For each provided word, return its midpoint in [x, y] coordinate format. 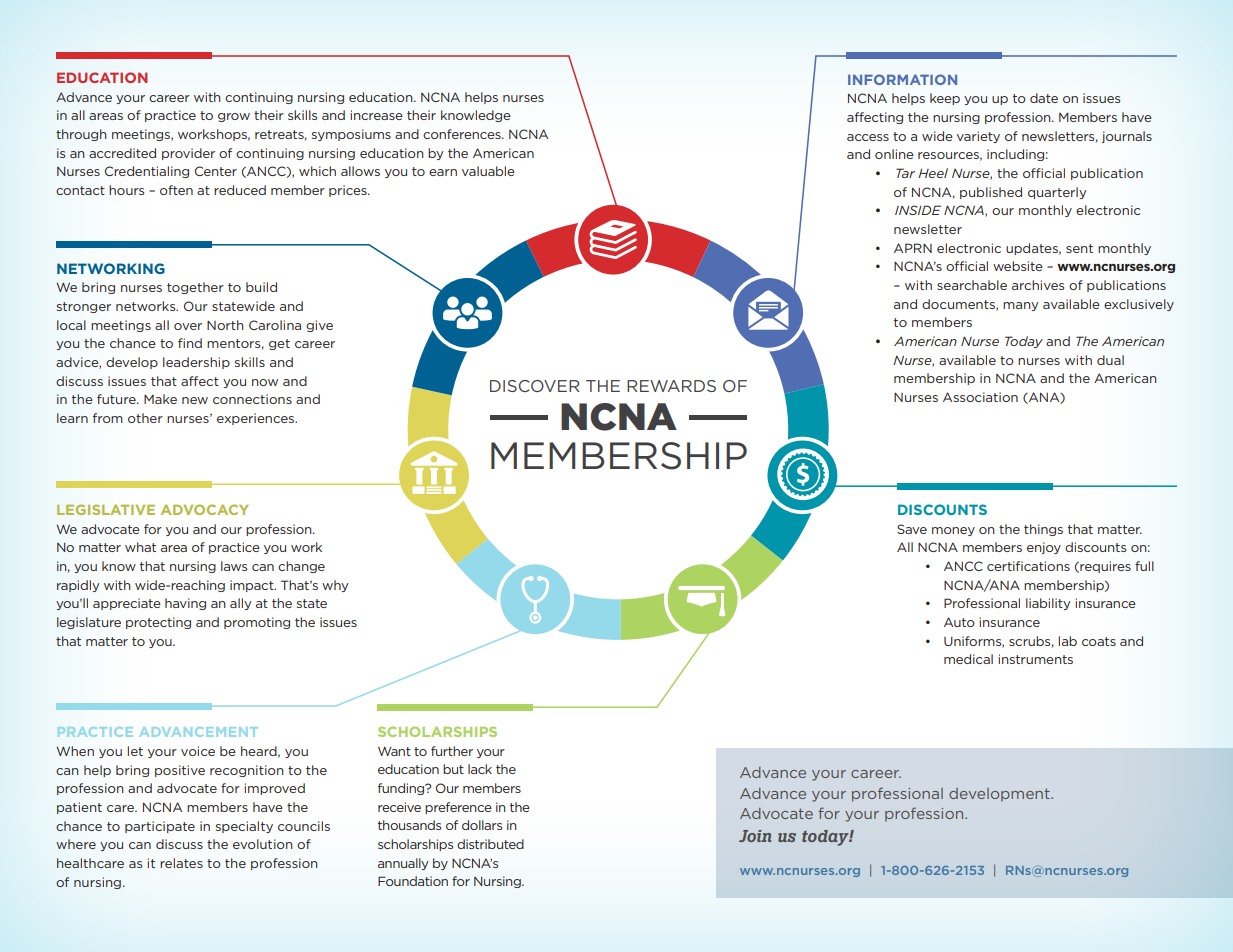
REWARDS [671, 386]
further [452, 751]
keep [945, 99]
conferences [463, 134]
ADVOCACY [204, 509]
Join [755, 836]
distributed [490, 844]
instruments [1036, 659]
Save [912, 529]
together [195, 288]
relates [181, 863]
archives [1038, 285]
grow [234, 117]
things [1043, 530]
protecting [158, 623]
